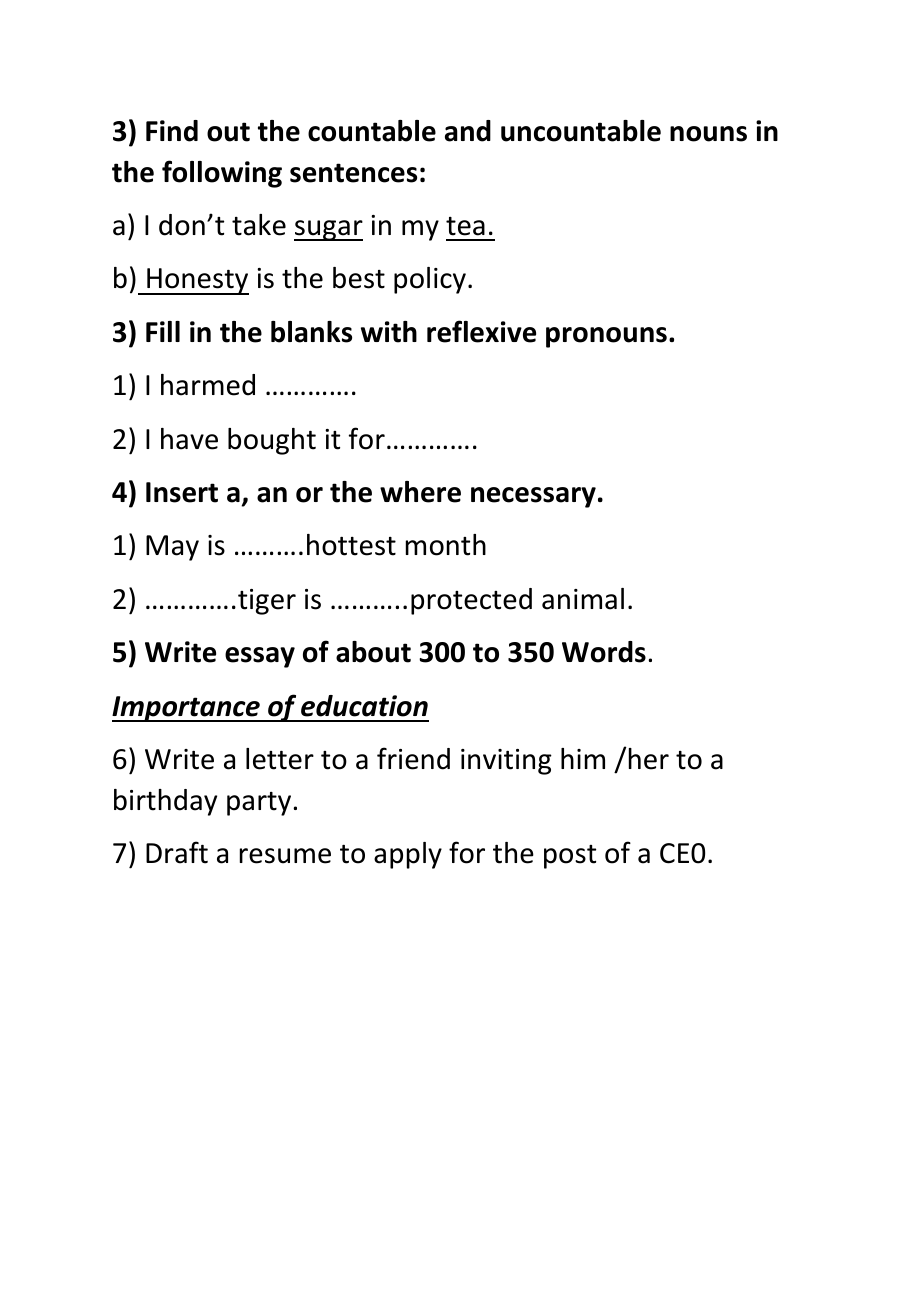 The width and height of the screenshot is (924, 1308). I want to click on essay, so click(260, 657).
